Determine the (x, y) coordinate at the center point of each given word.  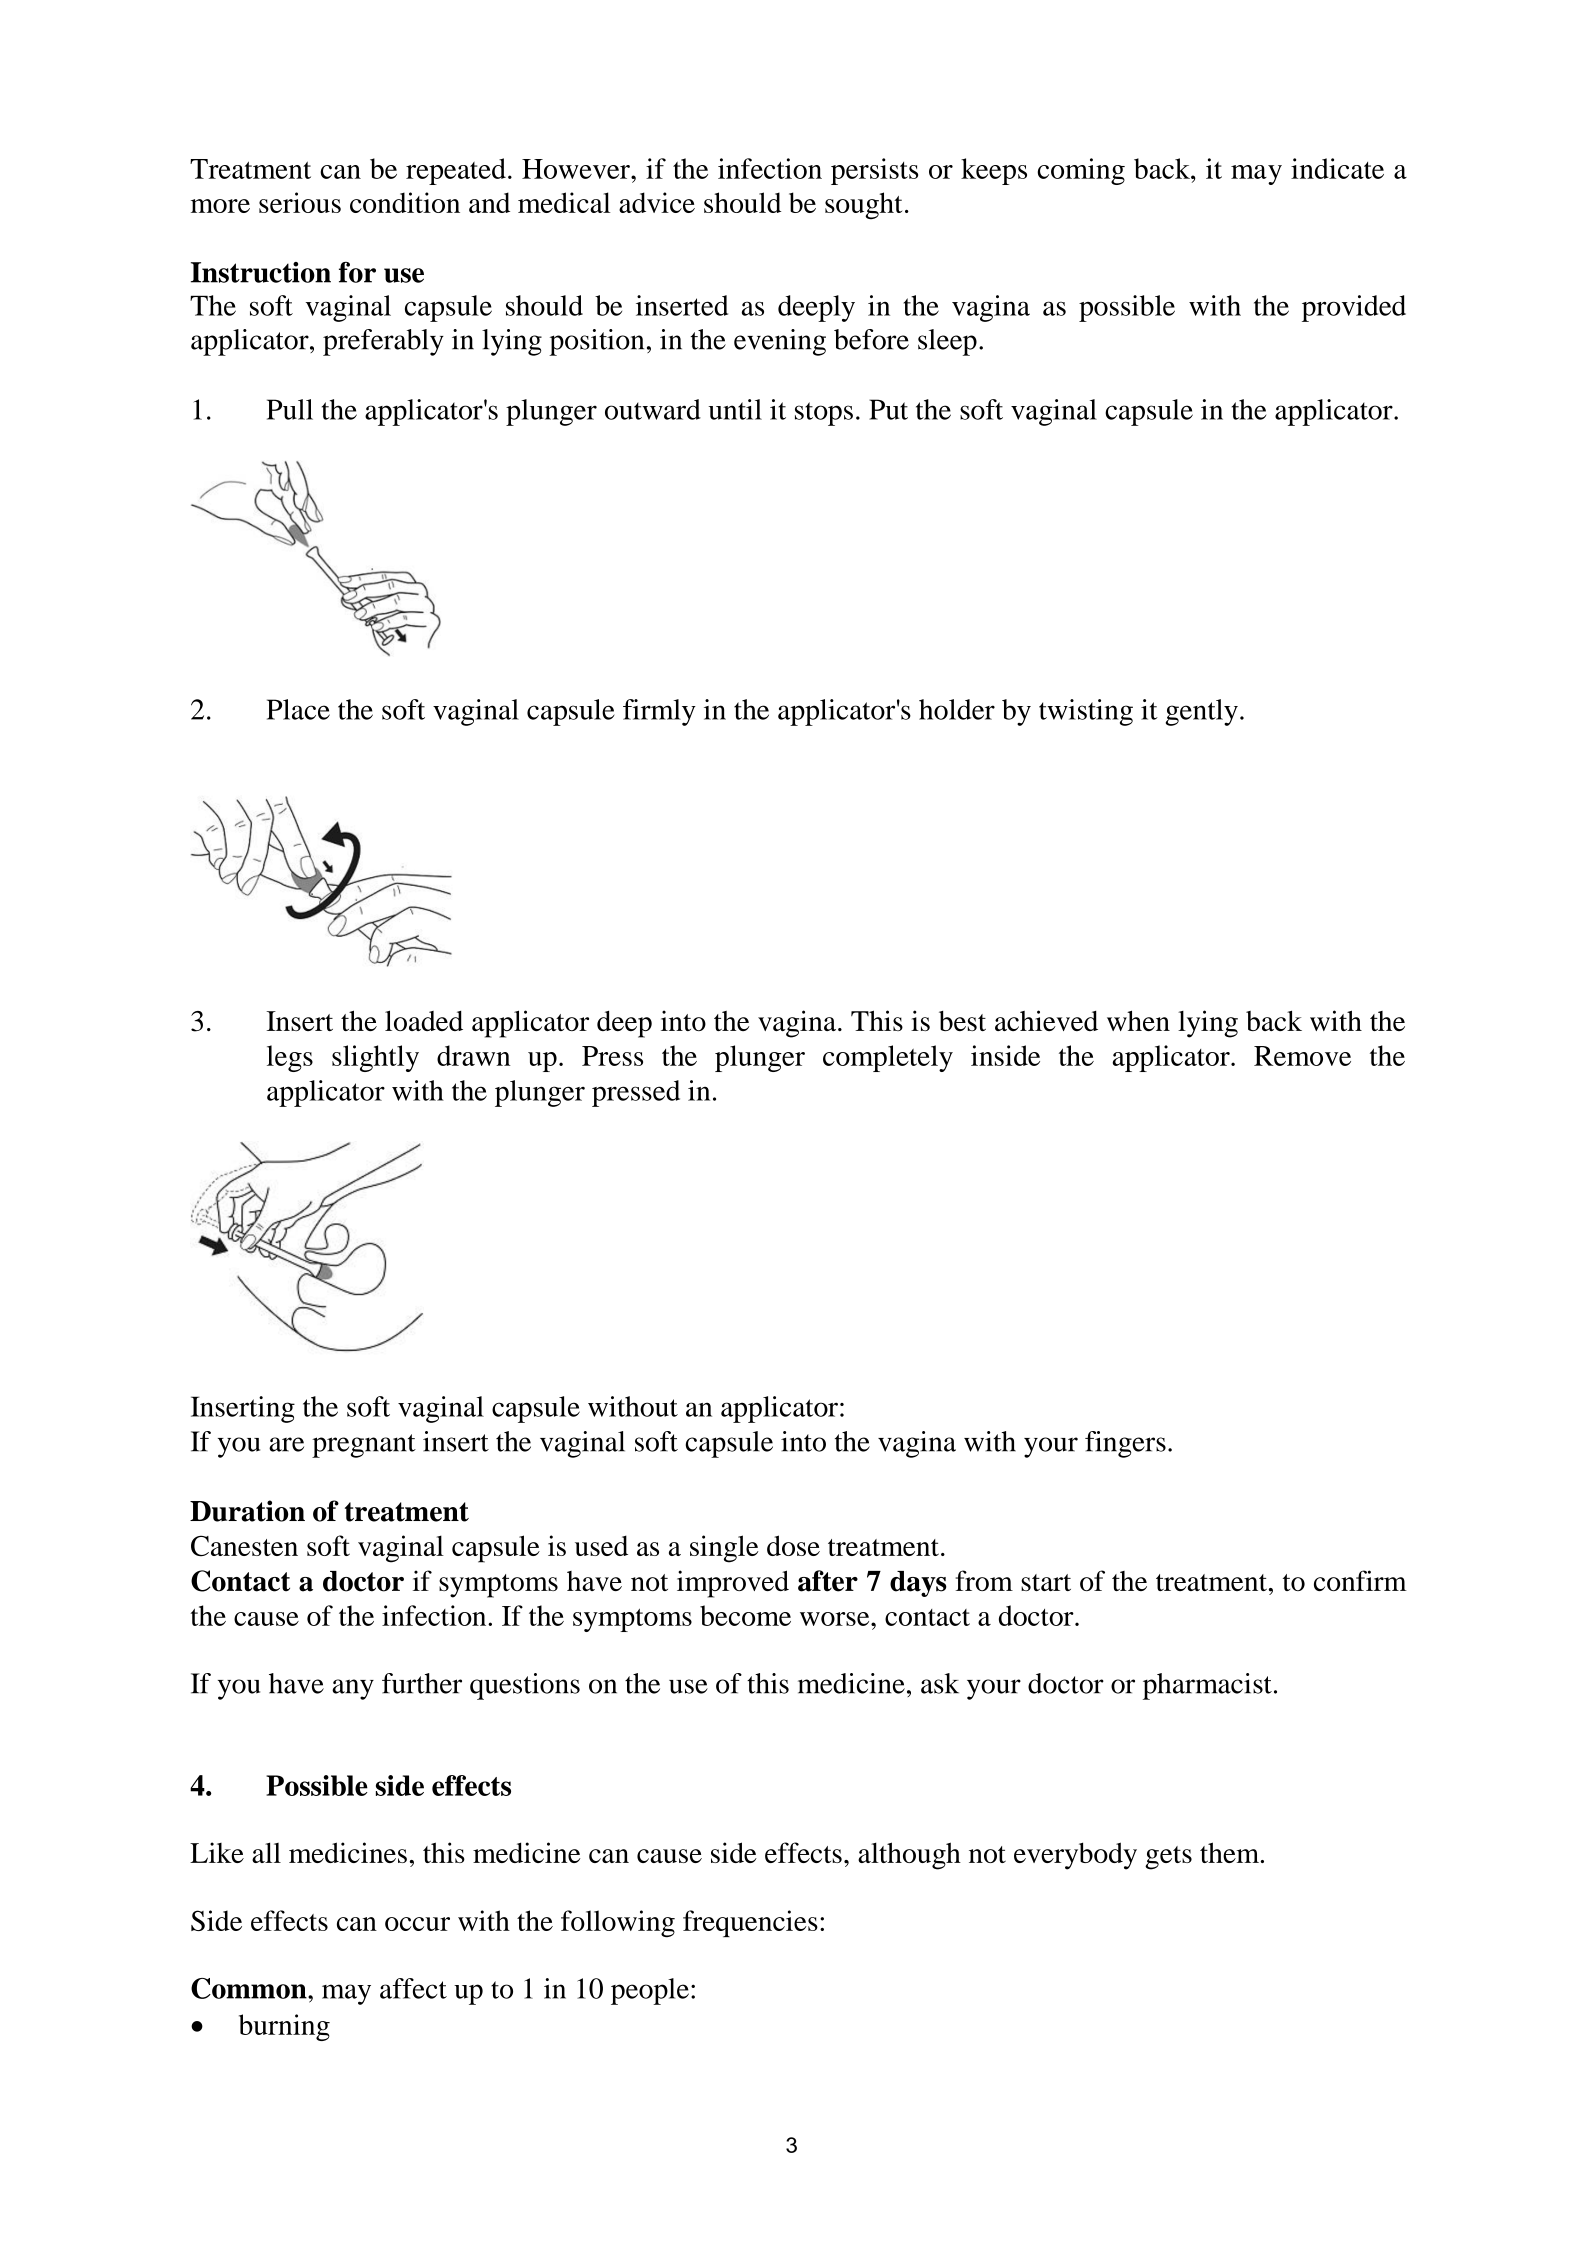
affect (413, 1988)
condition (405, 202)
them (1231, 1852)
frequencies (750, 1923)
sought (863, 206)
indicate (1337, 168)
